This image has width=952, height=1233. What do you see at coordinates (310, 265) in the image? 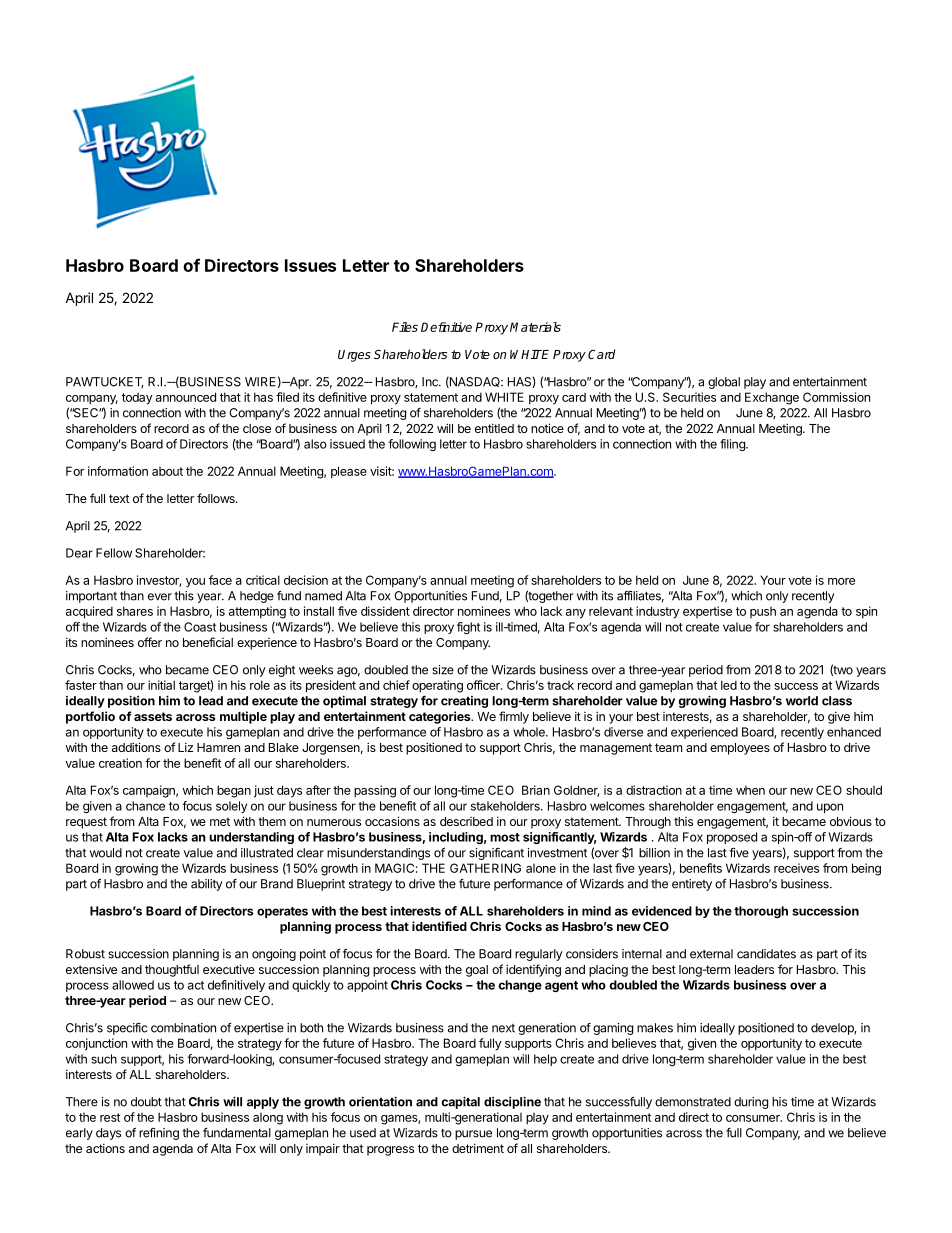
I see `Issues` at bounding box center [310, 265].
